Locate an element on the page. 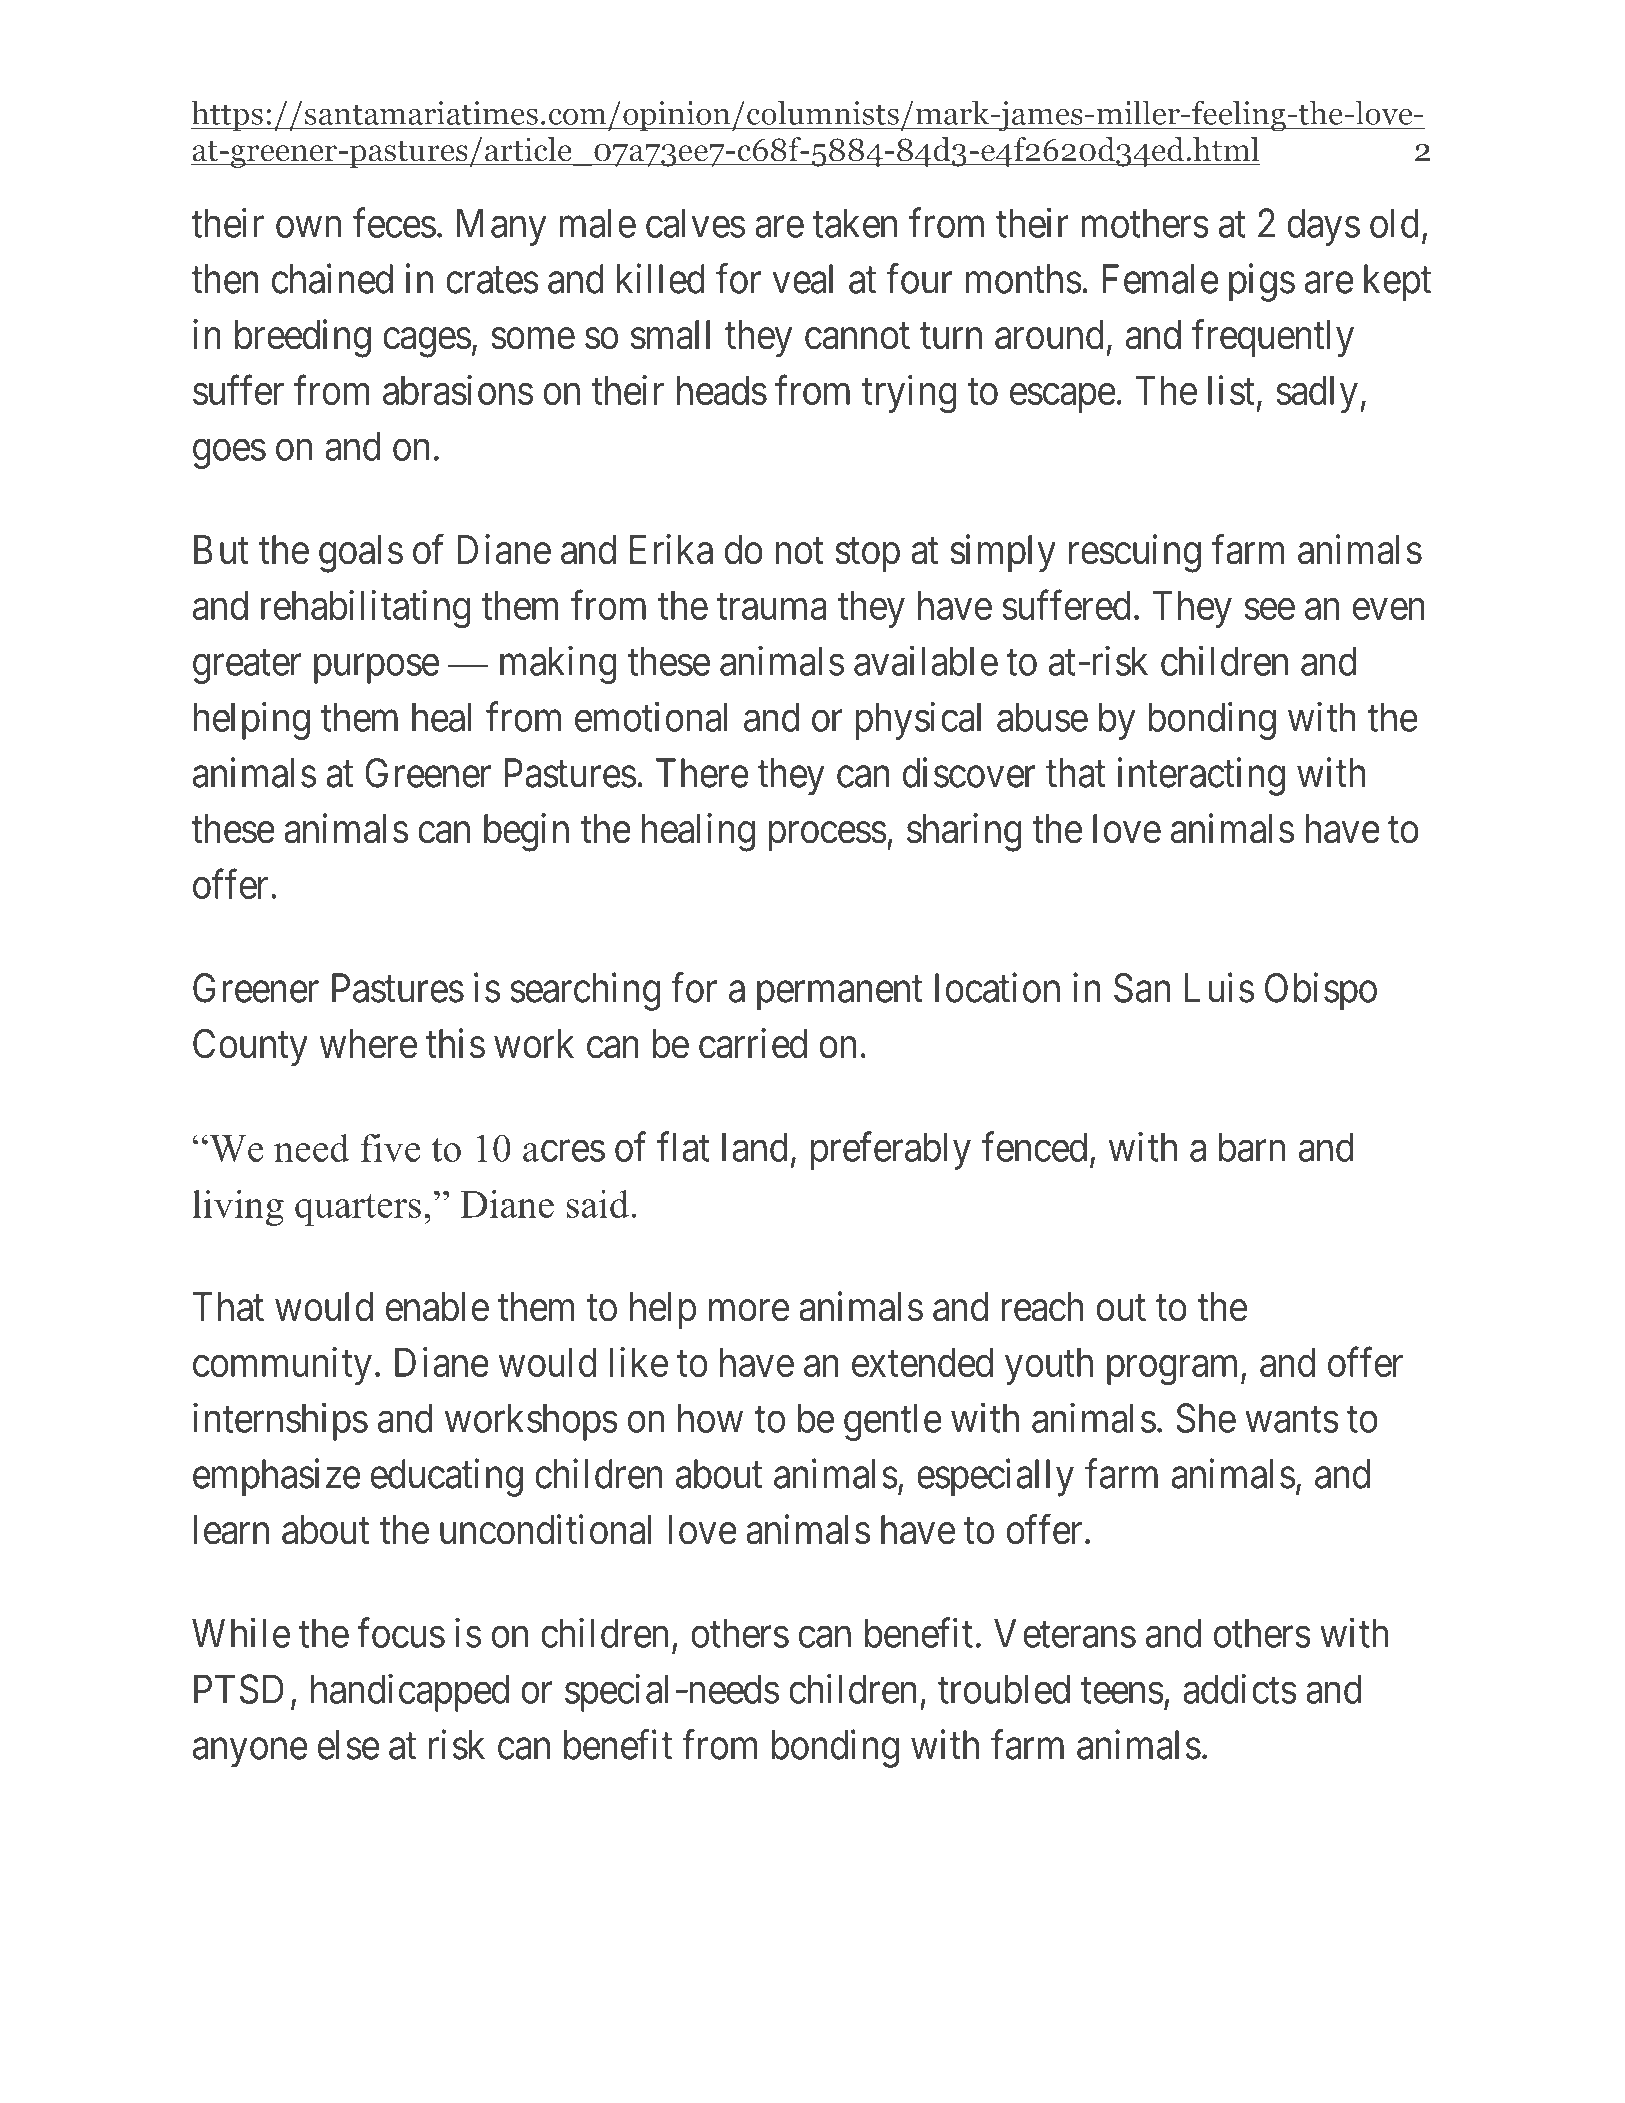 This document has width=1625, height=2103. barn is located at coordinates (1252, 1147).
